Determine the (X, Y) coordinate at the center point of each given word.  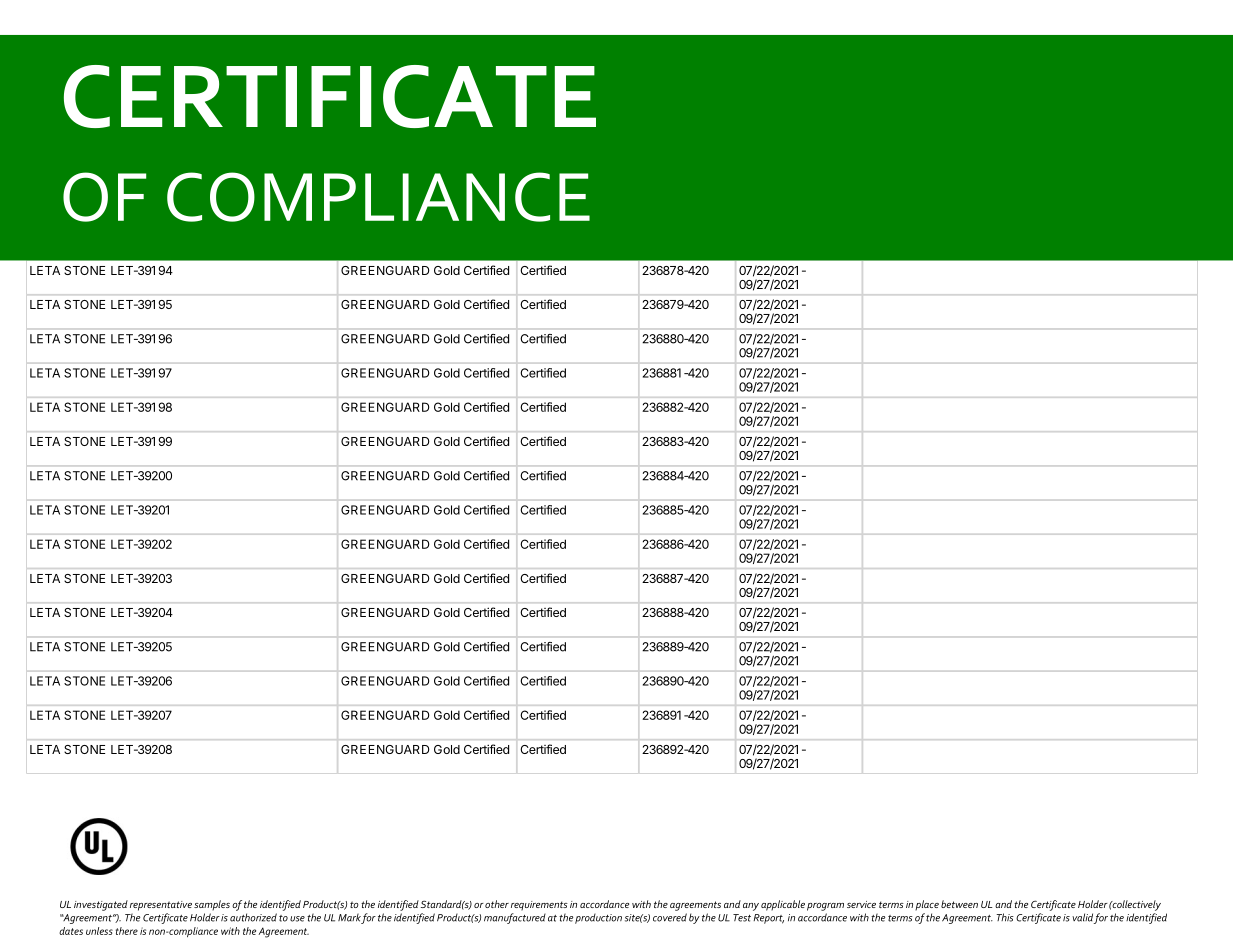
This (1005, 917)
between (959, 904)
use (297, 919)
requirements (539, 906)
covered (670, 917)
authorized (253, 917)
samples (212, 905)
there (127, 931)
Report (769, 919)
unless (99, 931)
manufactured (515, 918)
